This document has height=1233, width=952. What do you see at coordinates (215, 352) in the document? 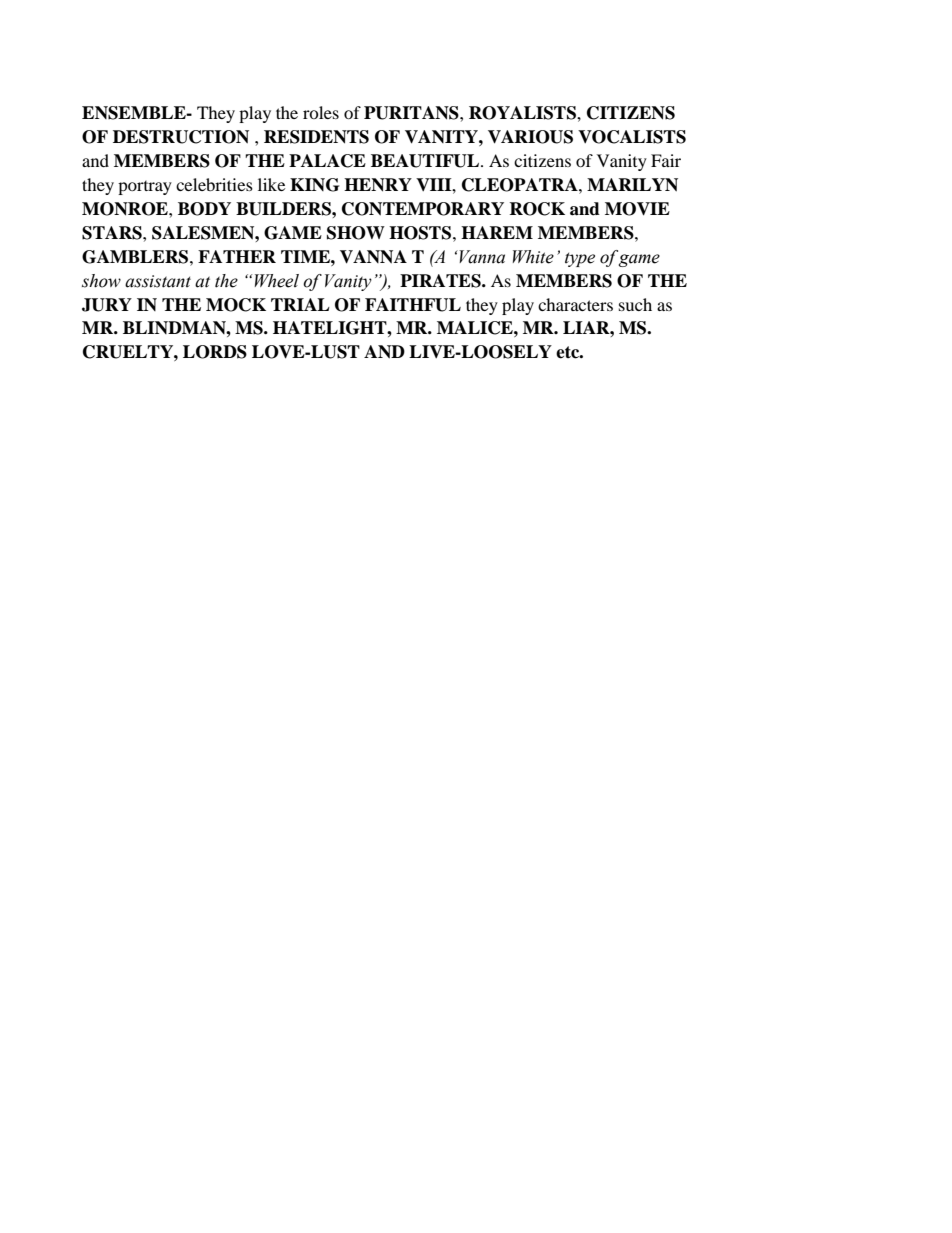
I see `LORDS` at bounding box center [215, 352].
